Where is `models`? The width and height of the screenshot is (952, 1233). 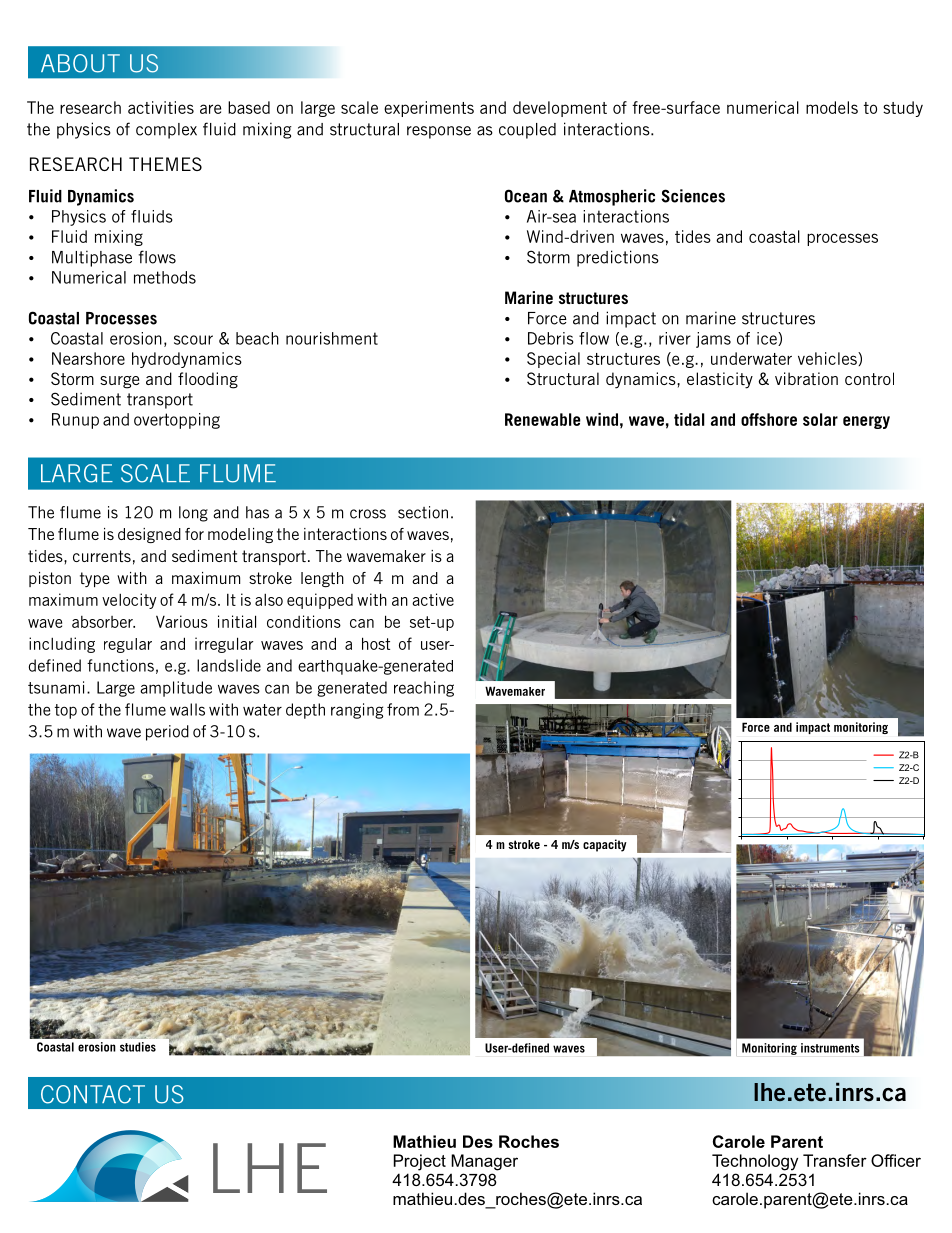 models is located at coordinates (832, 107).
